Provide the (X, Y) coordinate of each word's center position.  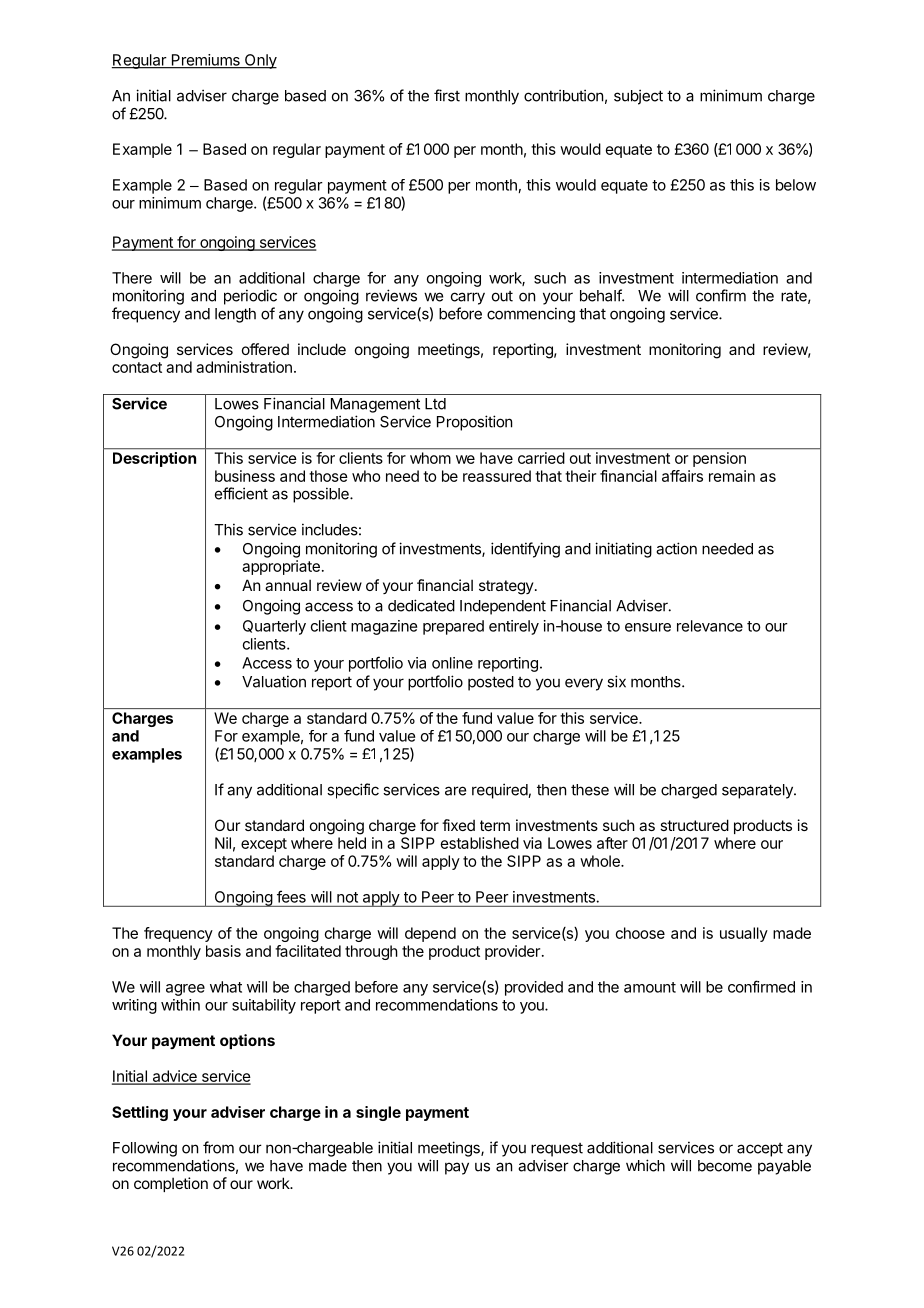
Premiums (205, 61)
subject (638, 97)
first (447, 95)
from (218, 1147)
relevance (710, 626)
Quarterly (274, 627)
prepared (453, 627)
